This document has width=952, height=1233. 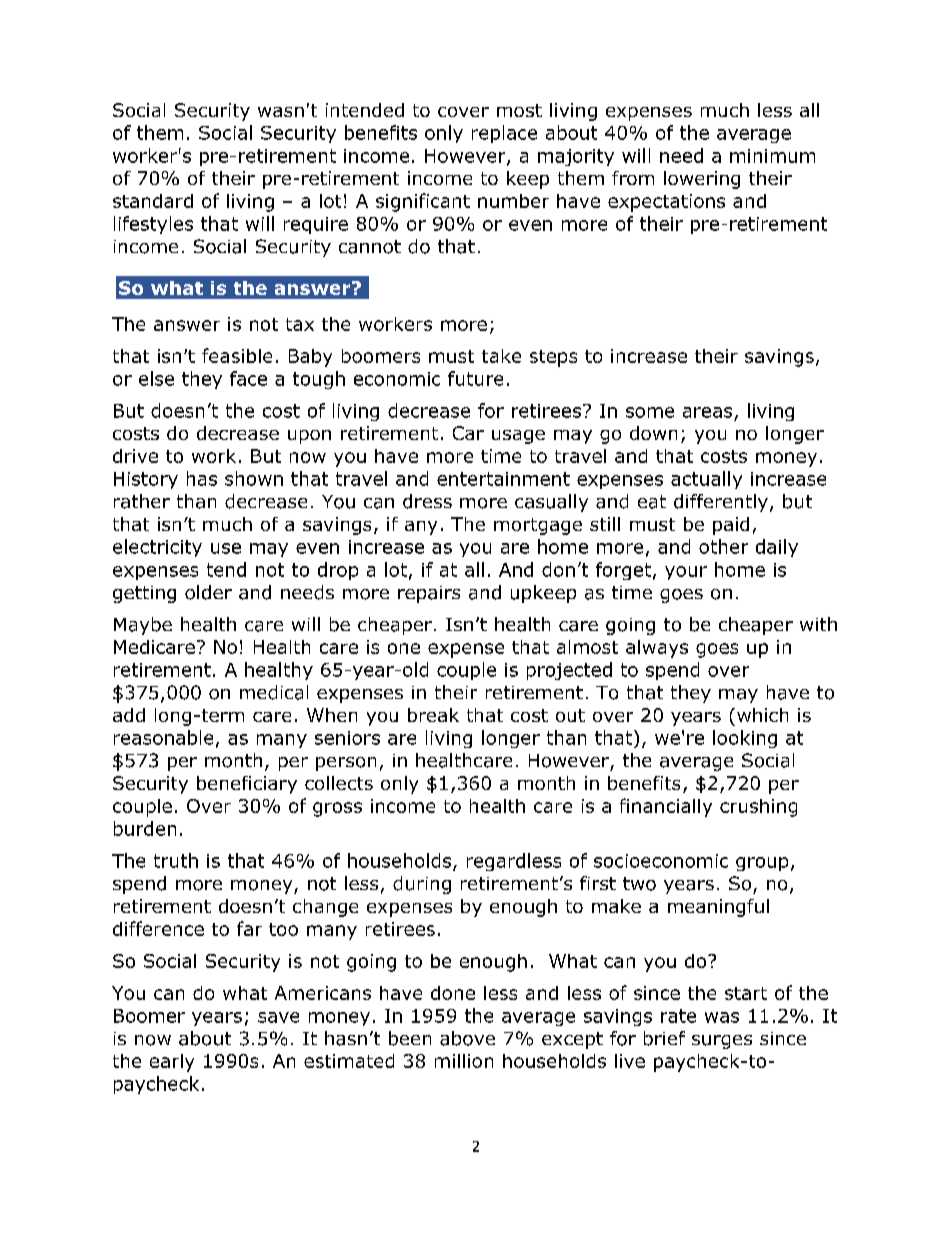 I want to click on your, so click(x=686, y=573).
